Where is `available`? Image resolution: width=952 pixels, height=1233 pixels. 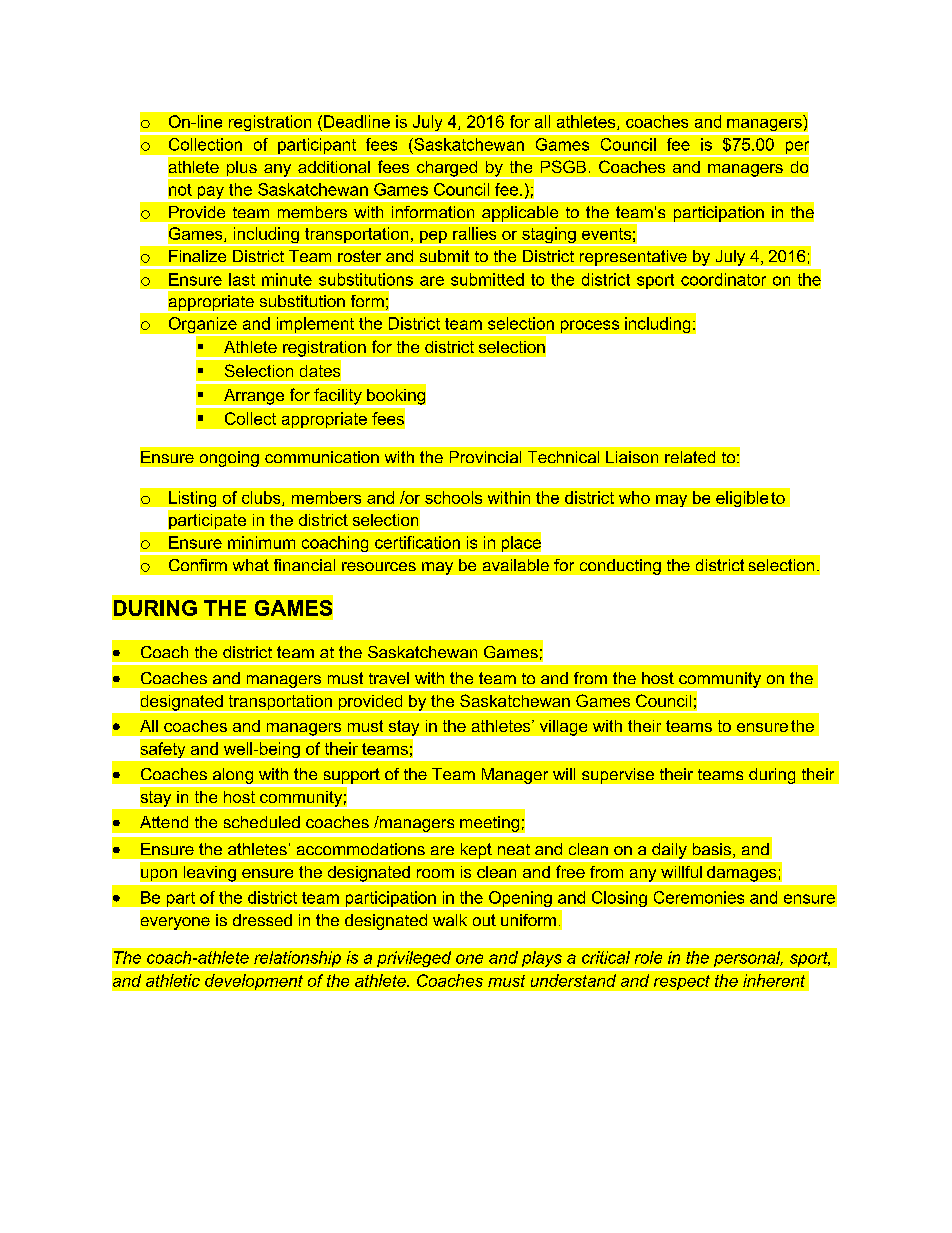 available is located at coordinates (516, 565).
